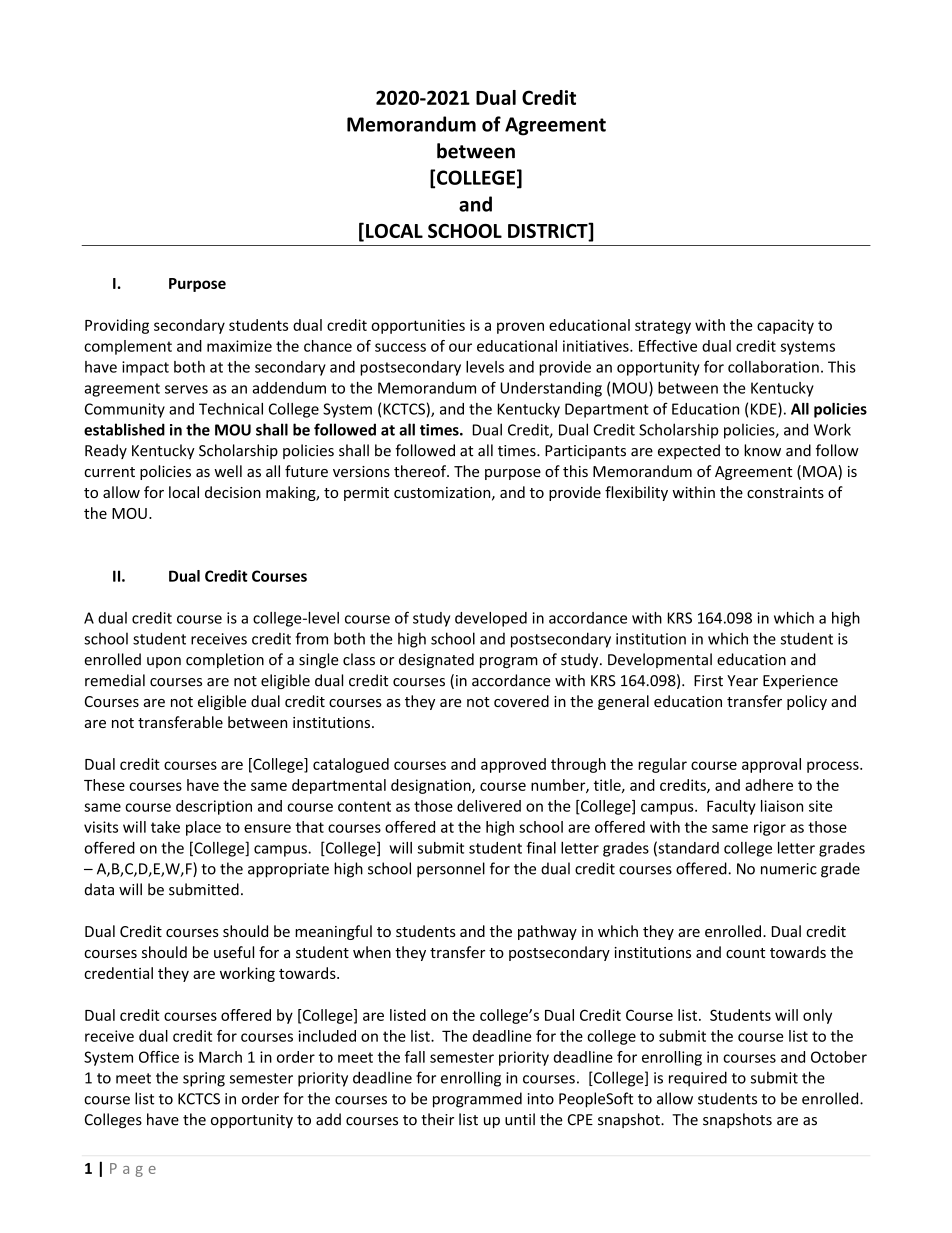  I want to click on spring, so click(204, 1079).
